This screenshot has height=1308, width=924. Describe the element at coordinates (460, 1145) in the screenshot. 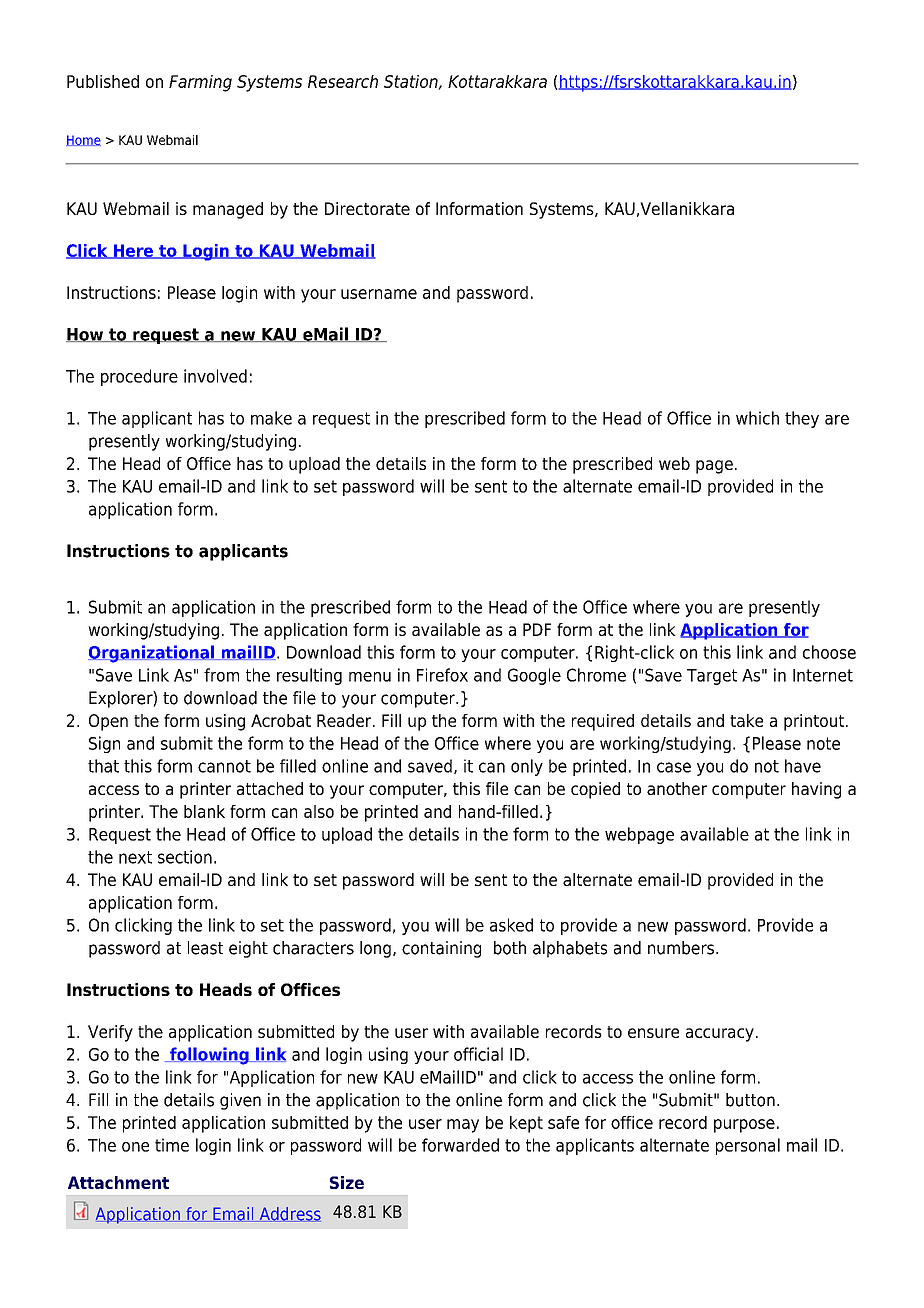

I see `forwarded` at that location.
